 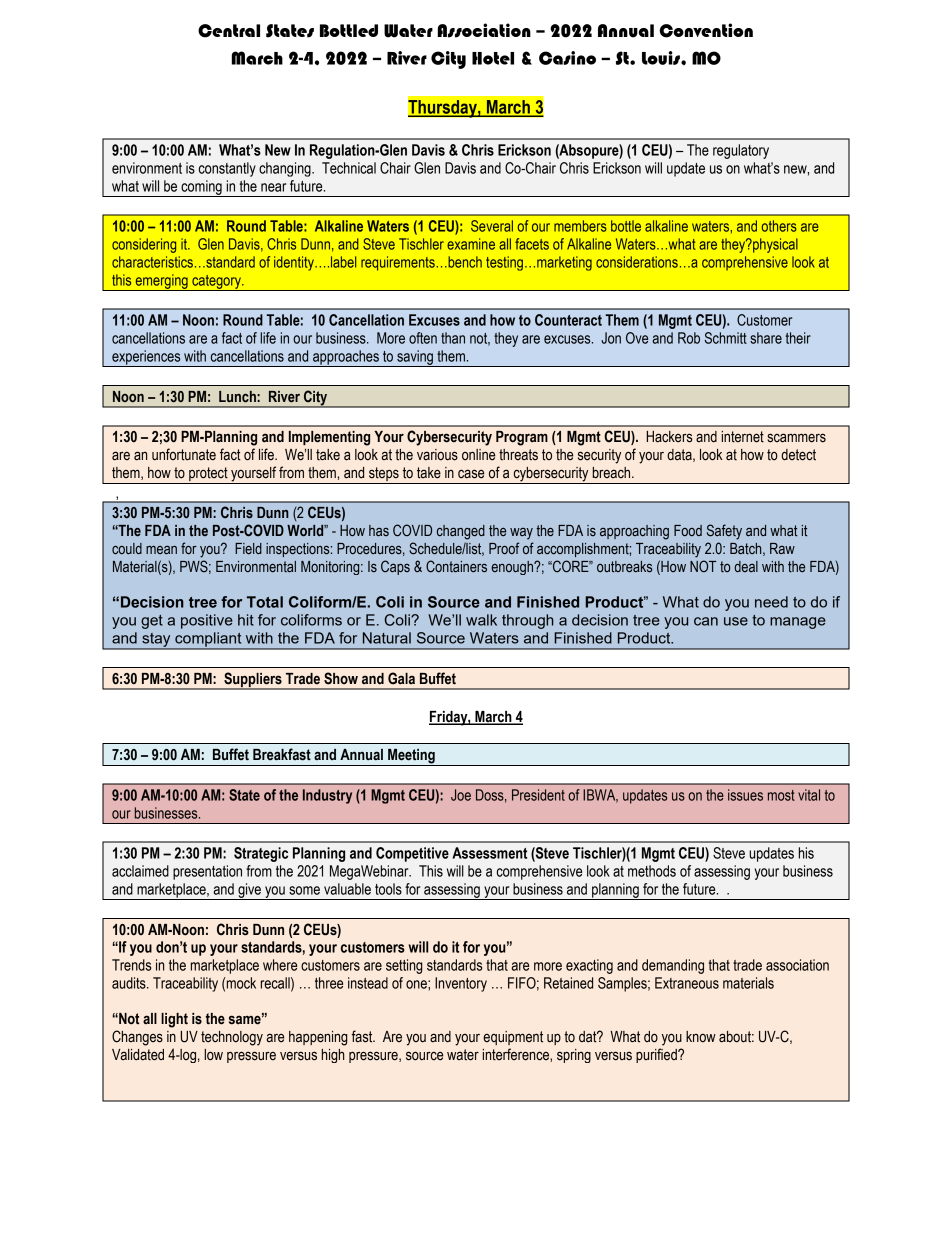 I want to click on walk, so click(x=481, y=620).
